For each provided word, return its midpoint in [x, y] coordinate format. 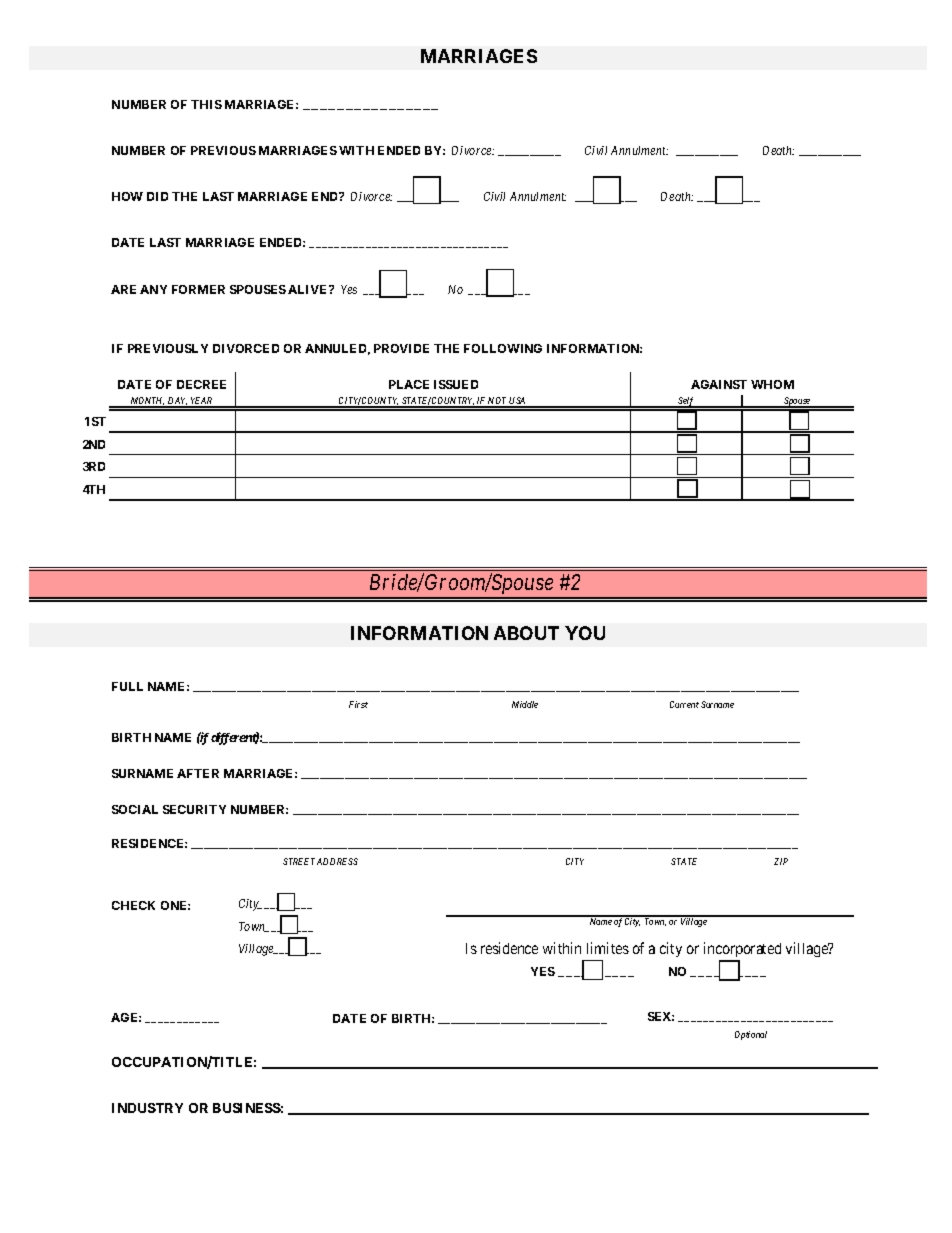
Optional [751, 1035]
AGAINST [719, 384]
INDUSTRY [147, 1108]
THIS [206, 104]
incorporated [742, 949]
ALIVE [309, 289]
